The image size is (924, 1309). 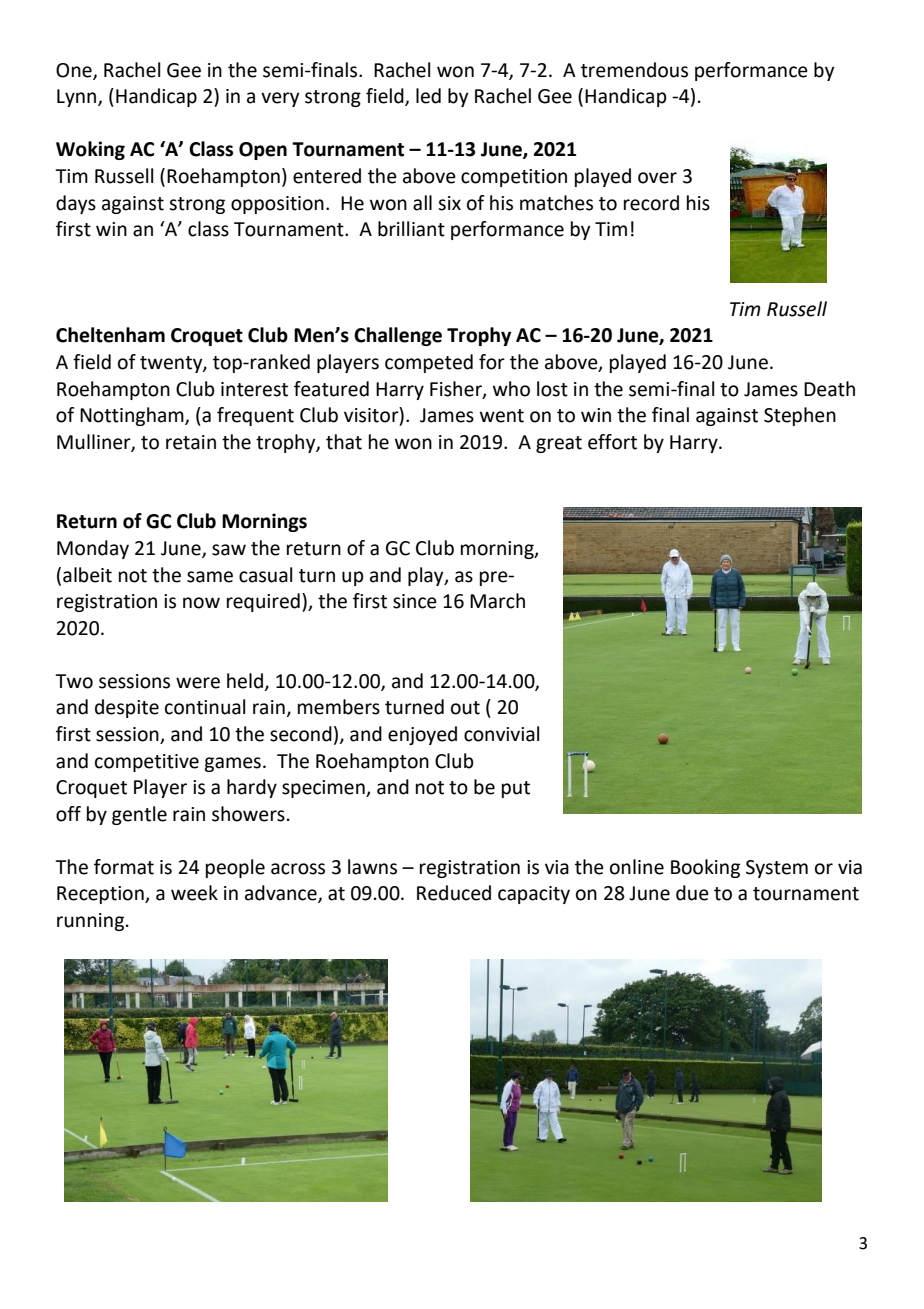 What do you see at coordinates (344, 442) in the screenshot?
I see `that` at bounding box center [344, 442].
